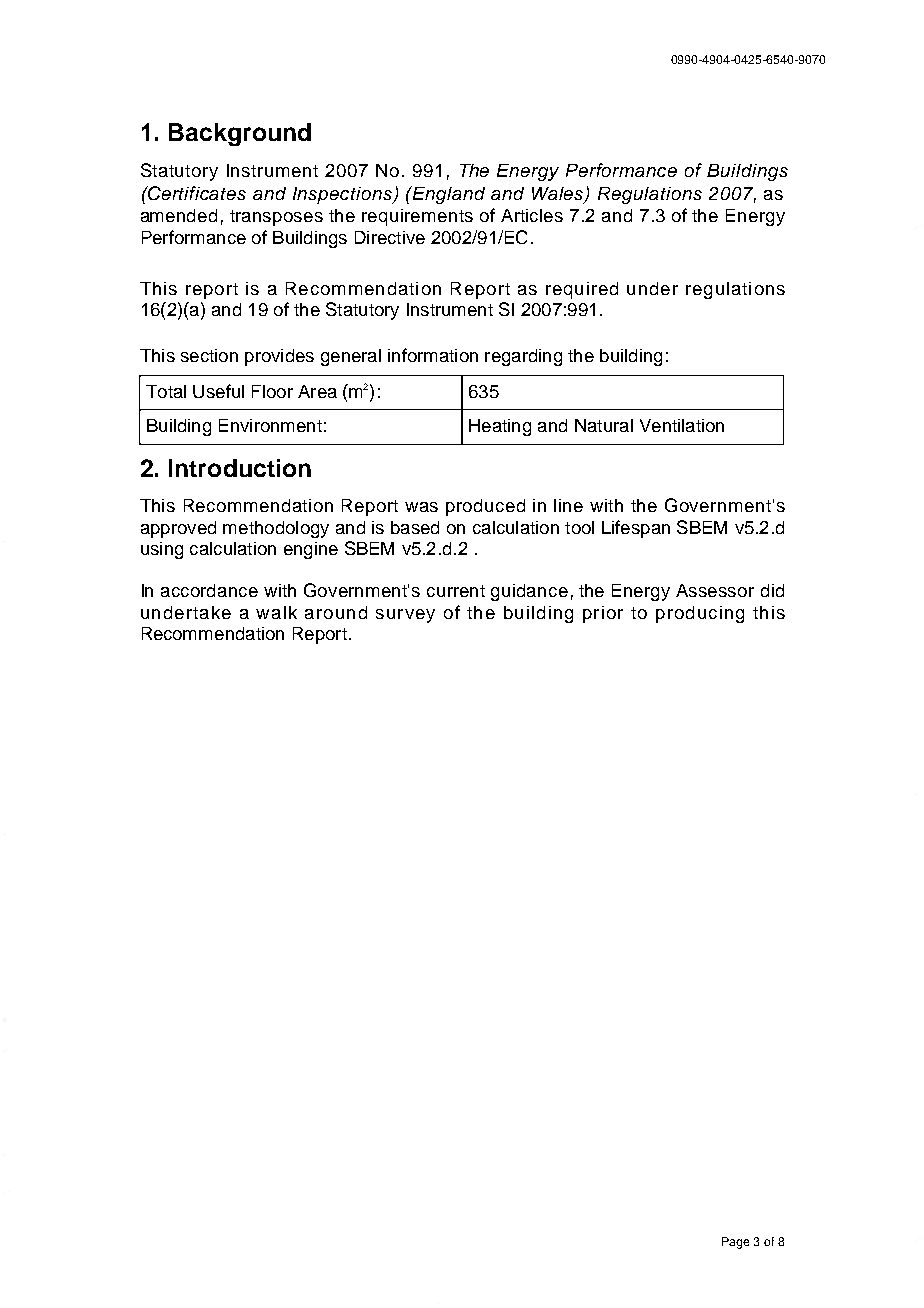 This image has width=924, height=1308. I want to click on Page, so click(735, 1243).
